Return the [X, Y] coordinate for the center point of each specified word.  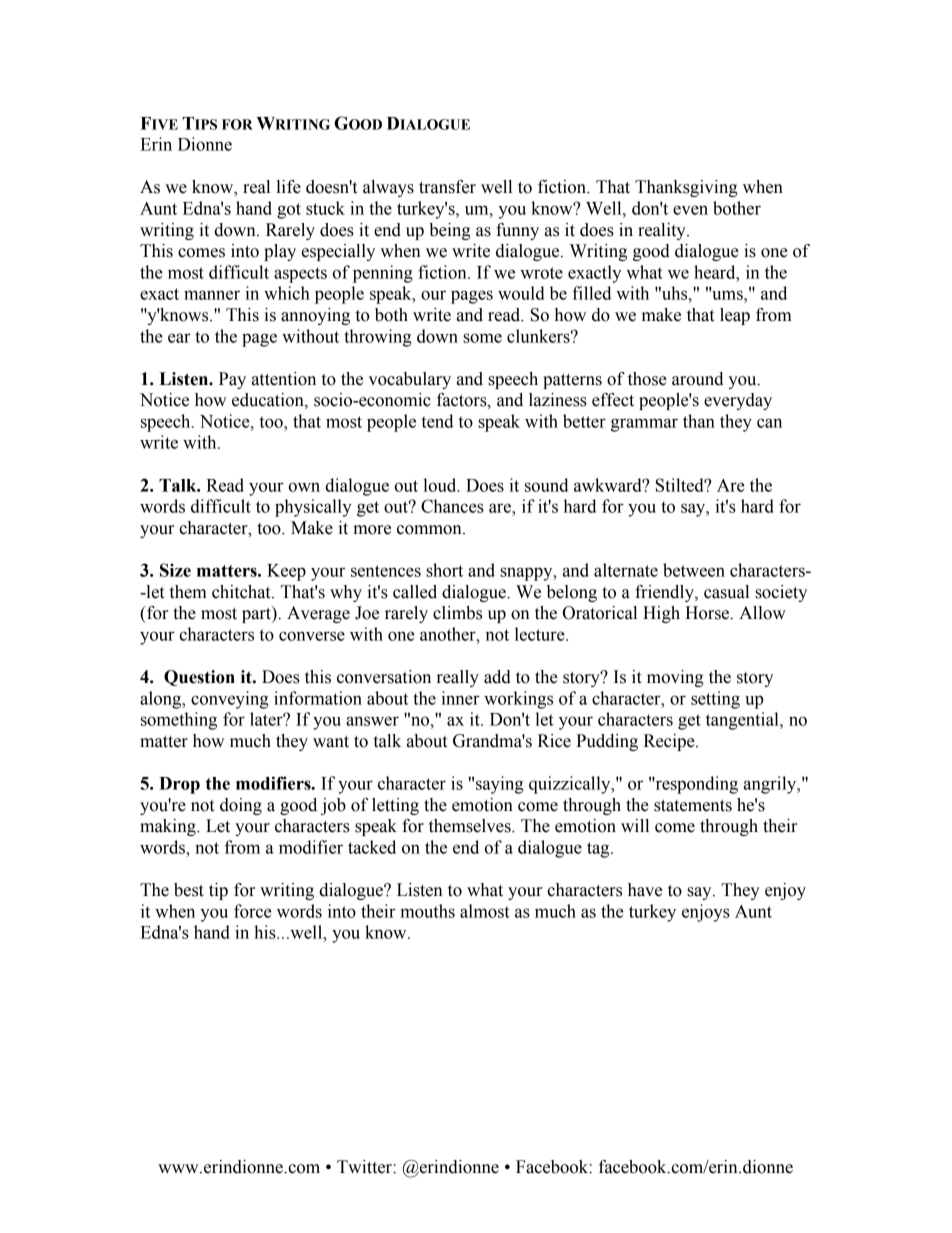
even [690, 210]
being [450, 231]
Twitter [365, 1167]
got [289, 211]
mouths [427, 911]
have [645, 890]
